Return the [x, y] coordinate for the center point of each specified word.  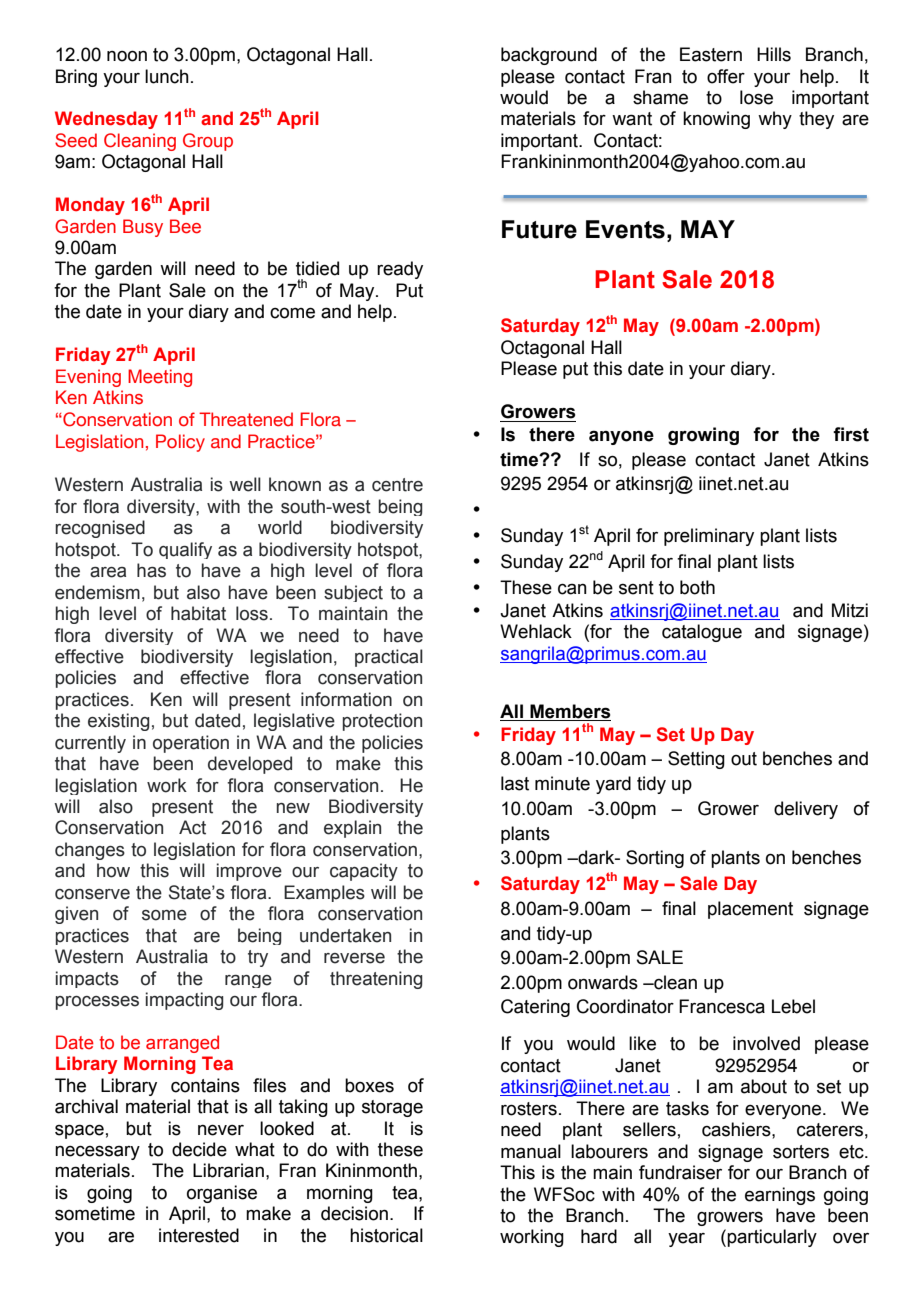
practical [389, 658]
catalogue [702, 633]
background [549, 56]
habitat [198, 613]
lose [756, 97]
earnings [780, 1196]
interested [199, 1235]
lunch [167, 76]
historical [386, 1235]
